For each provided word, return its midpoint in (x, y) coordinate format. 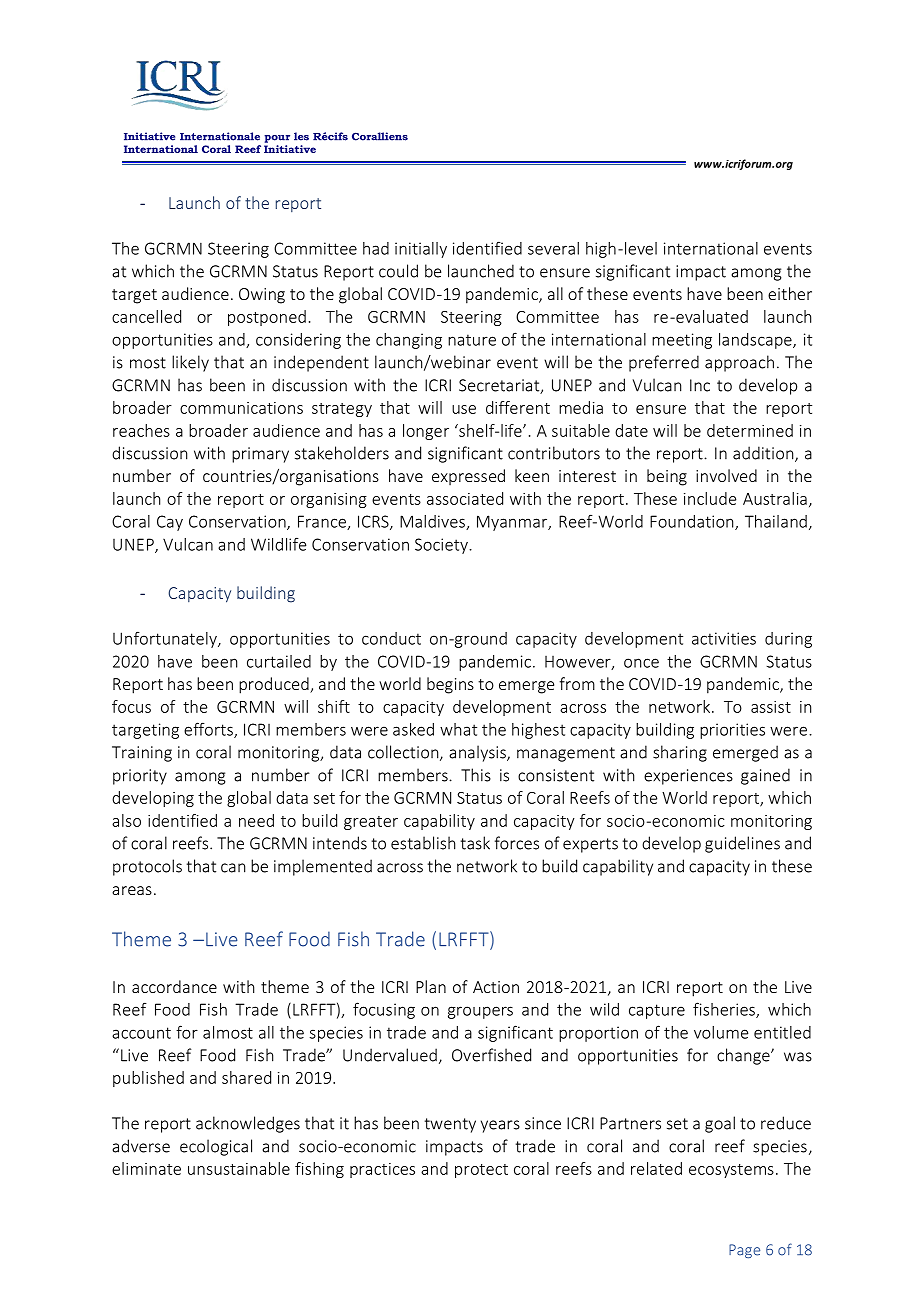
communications (241, 408)
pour (277, 139)
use (464, 409)
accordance (174, 986)
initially (421, 250)
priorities (732, 731)
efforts (209, 730)
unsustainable (239, 1168)
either (790, 293)
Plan (431, 986)
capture (657, 1011)
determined (750, 430)
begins (450, 685)
